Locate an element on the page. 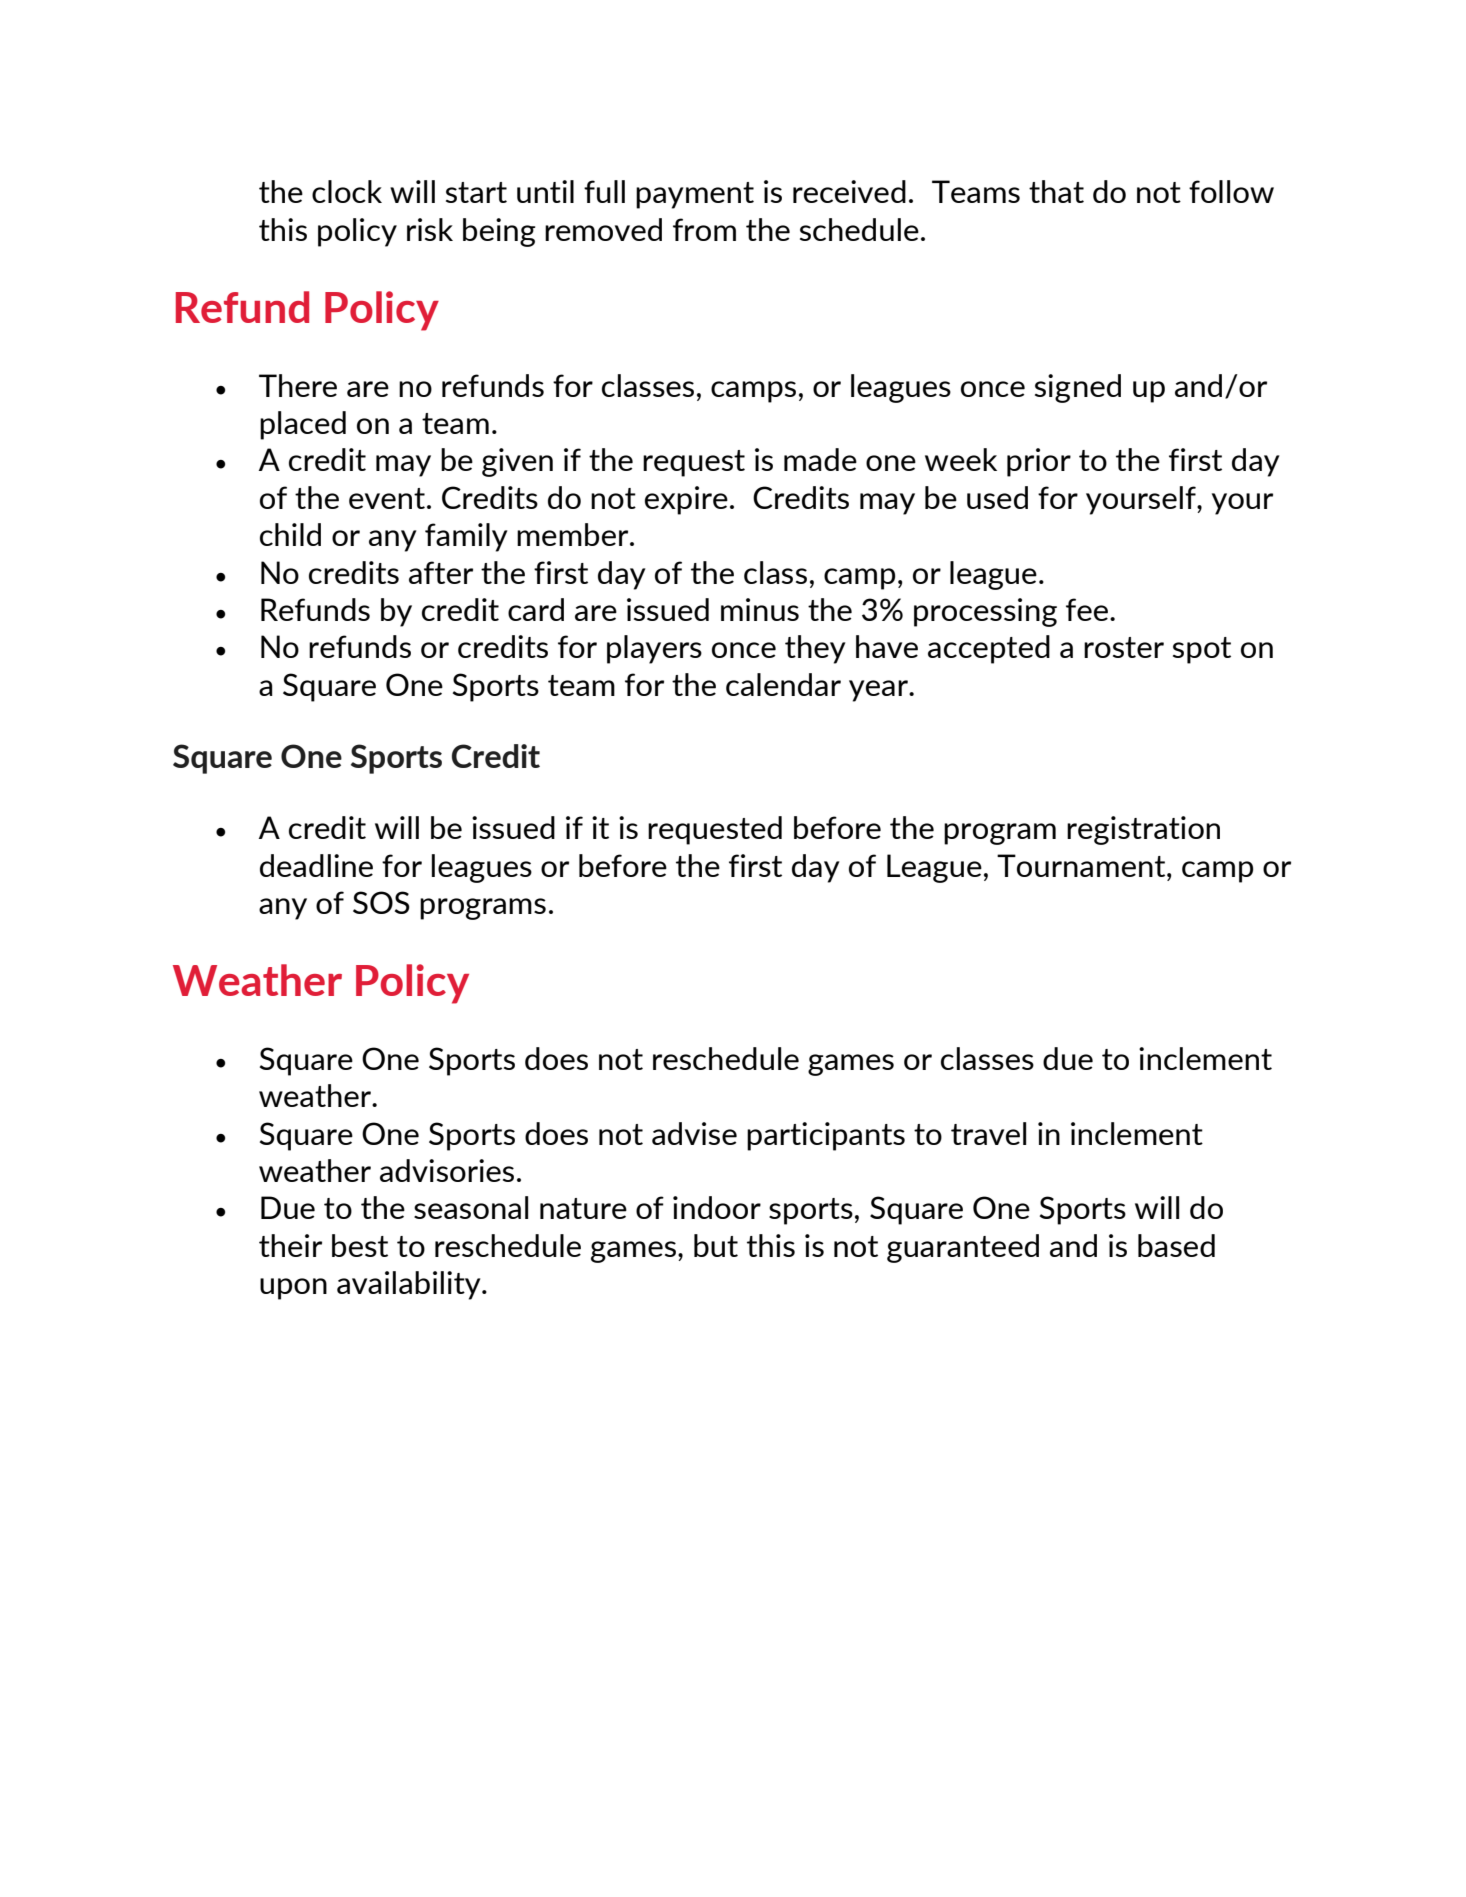 Image resolution: width=1466 pixels, height=1897 pixels. advise is located at coordinates (694, 1133).
